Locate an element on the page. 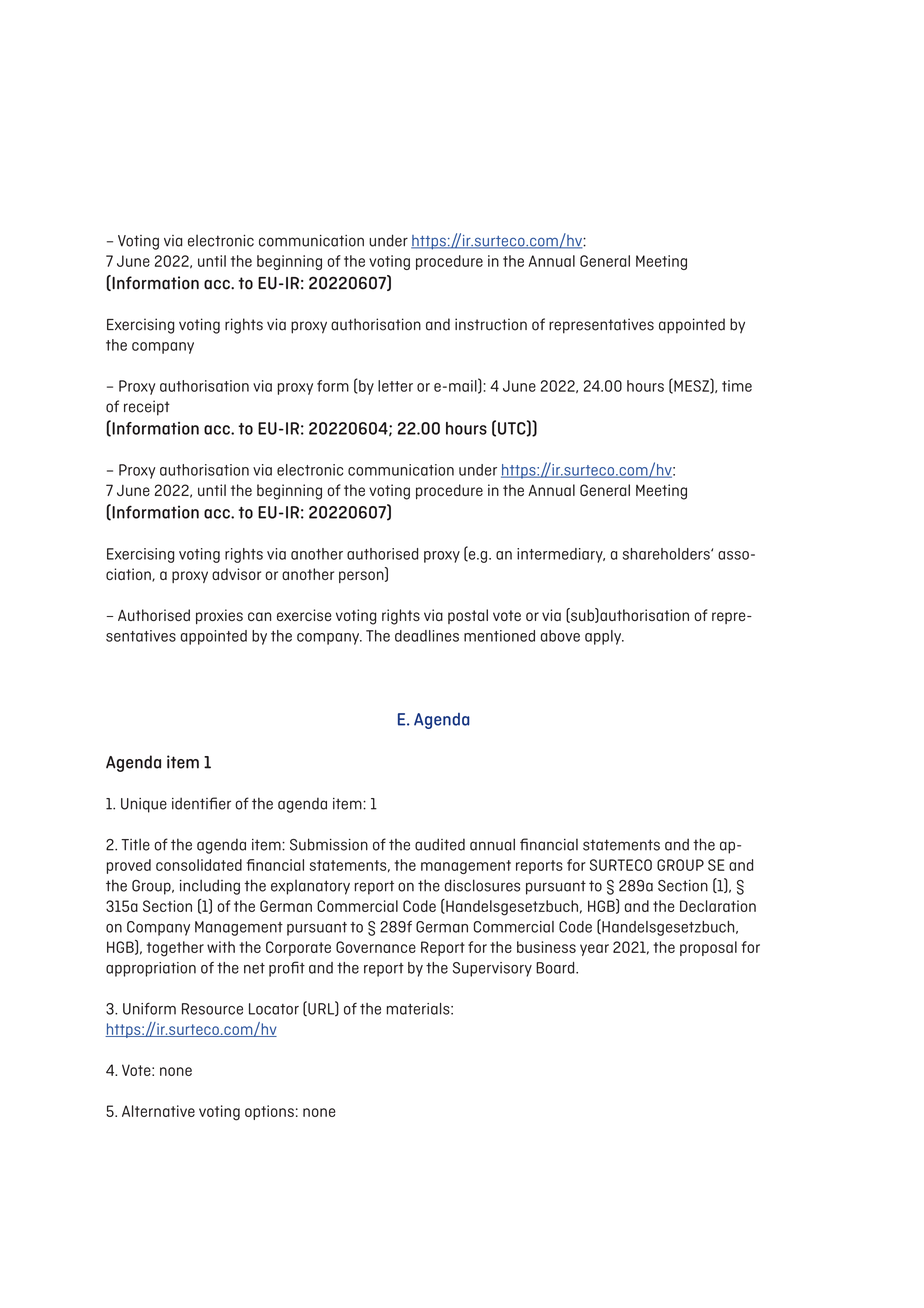  receipt is located at coordinates (147, 408).
